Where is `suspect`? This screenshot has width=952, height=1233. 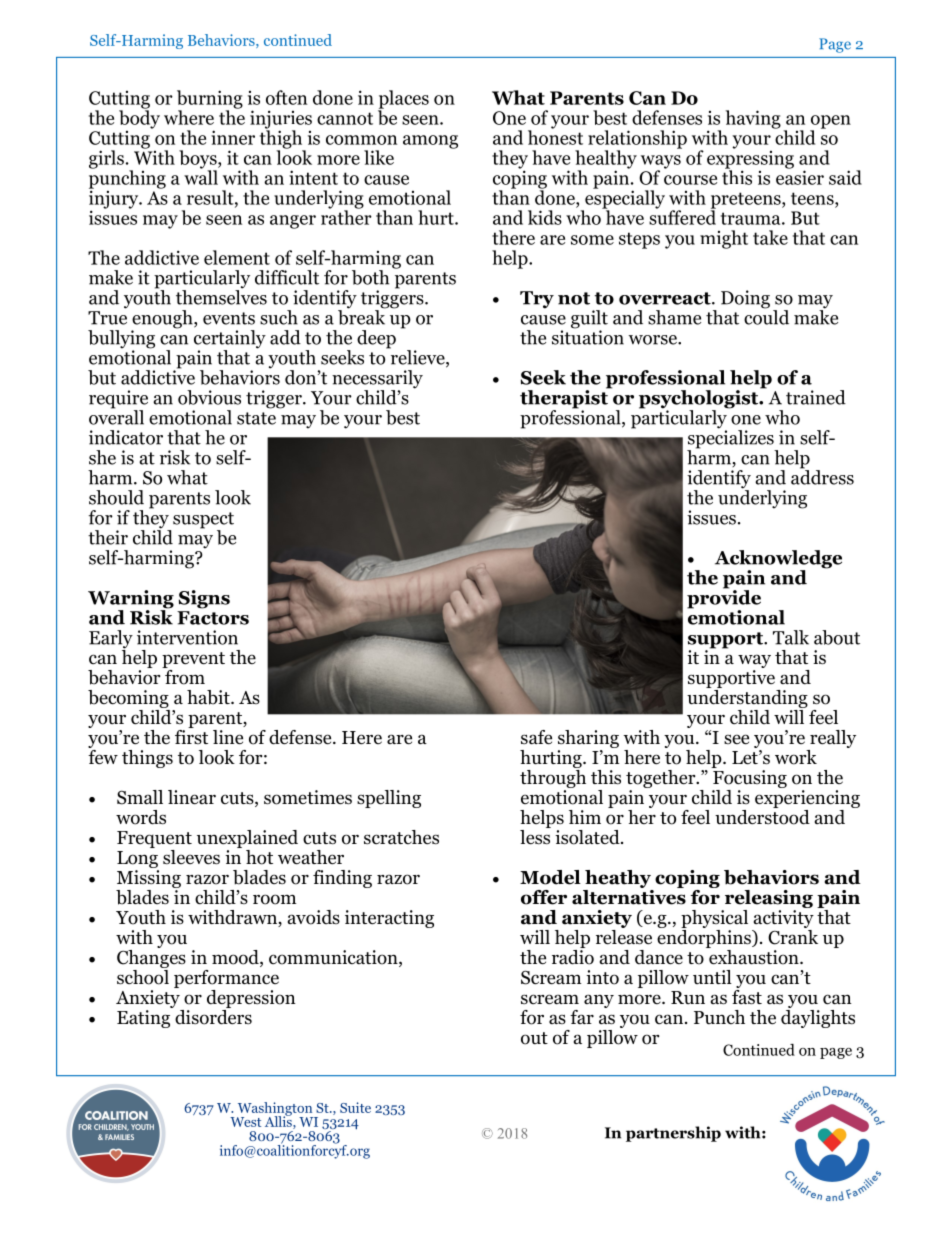
suspect is located at coordinates (203, 521).
